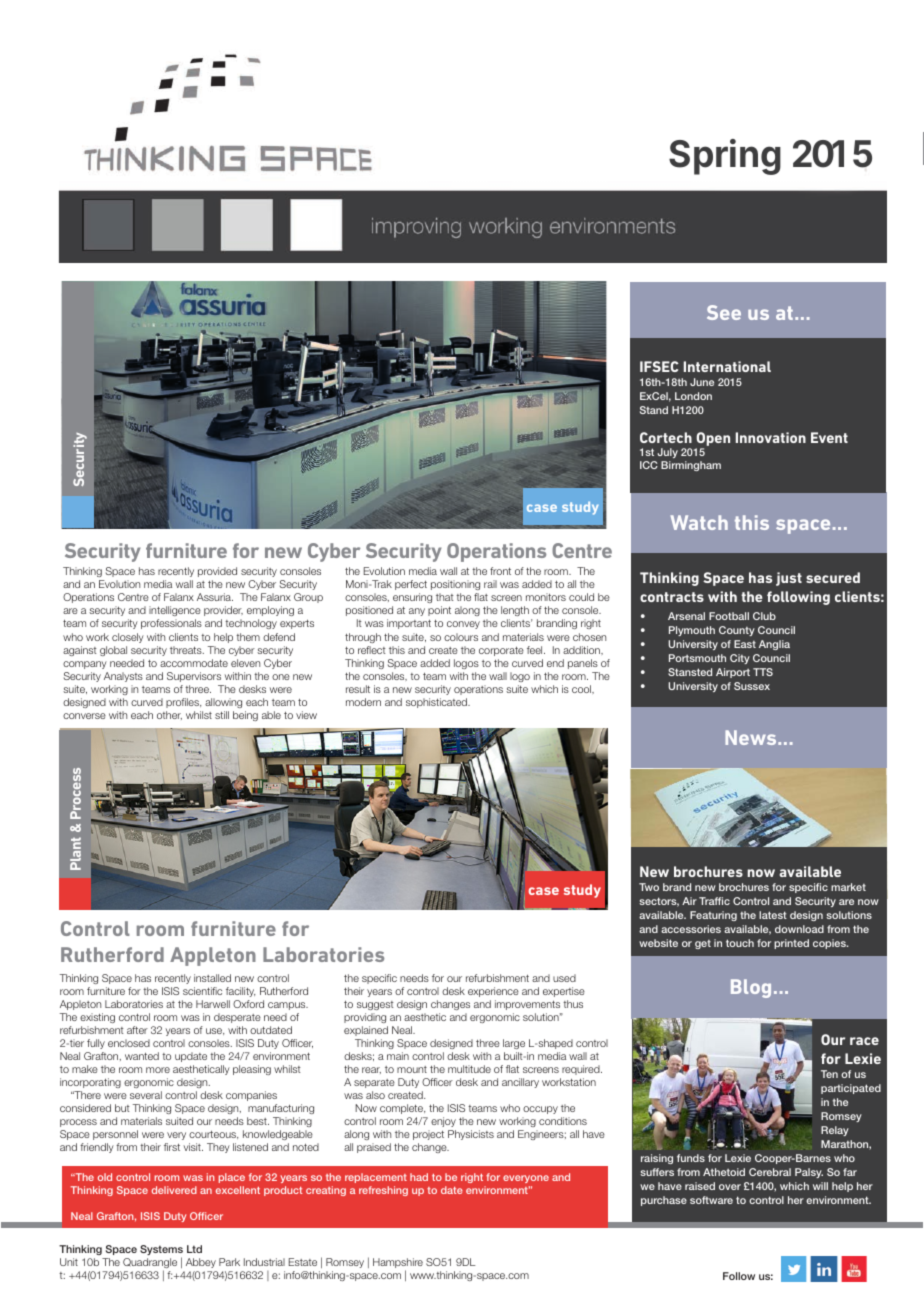 The height and width of the screenshot is (1308, 924). Describe the element at coordinates (724, 312) in the screenshot. I see `See` at that location.
